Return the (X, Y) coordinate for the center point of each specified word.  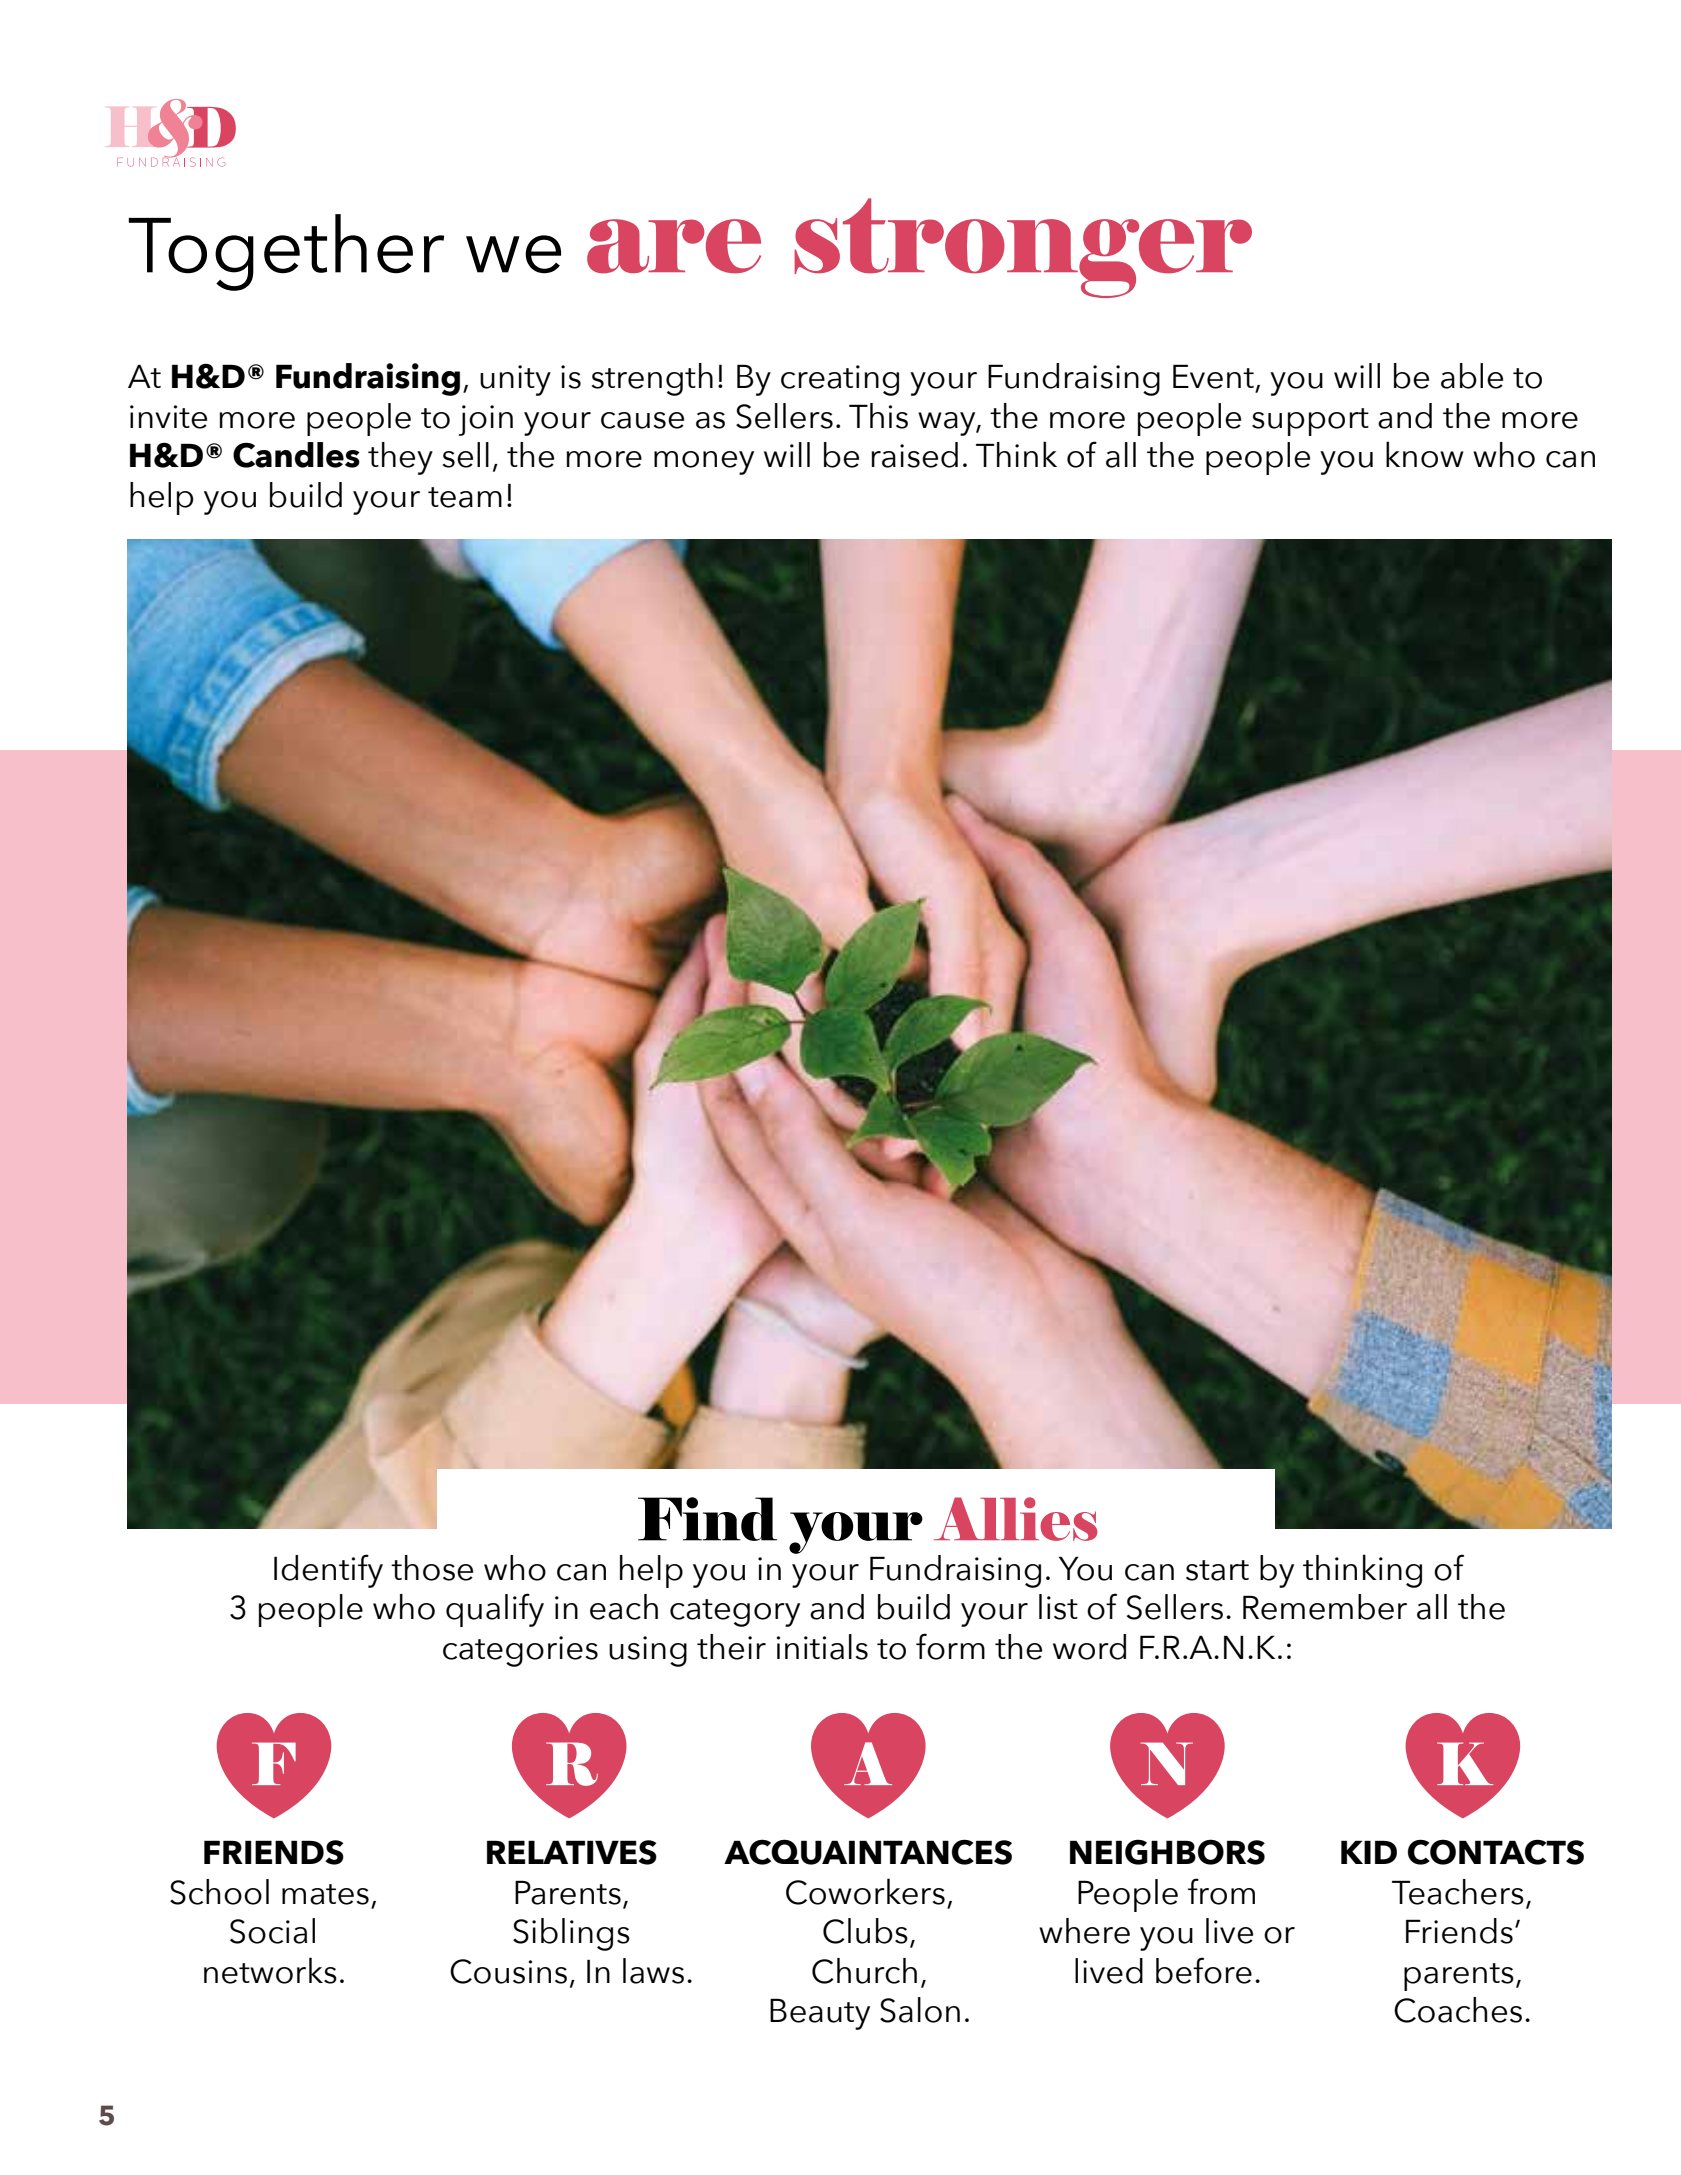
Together (286, 252)
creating (840, 380)
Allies (1015, 1519)
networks (270, 1970)
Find (707, 1519)
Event (1213, 376)
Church (864, 1971)
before (1204, 1970)
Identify (328, 1571)
